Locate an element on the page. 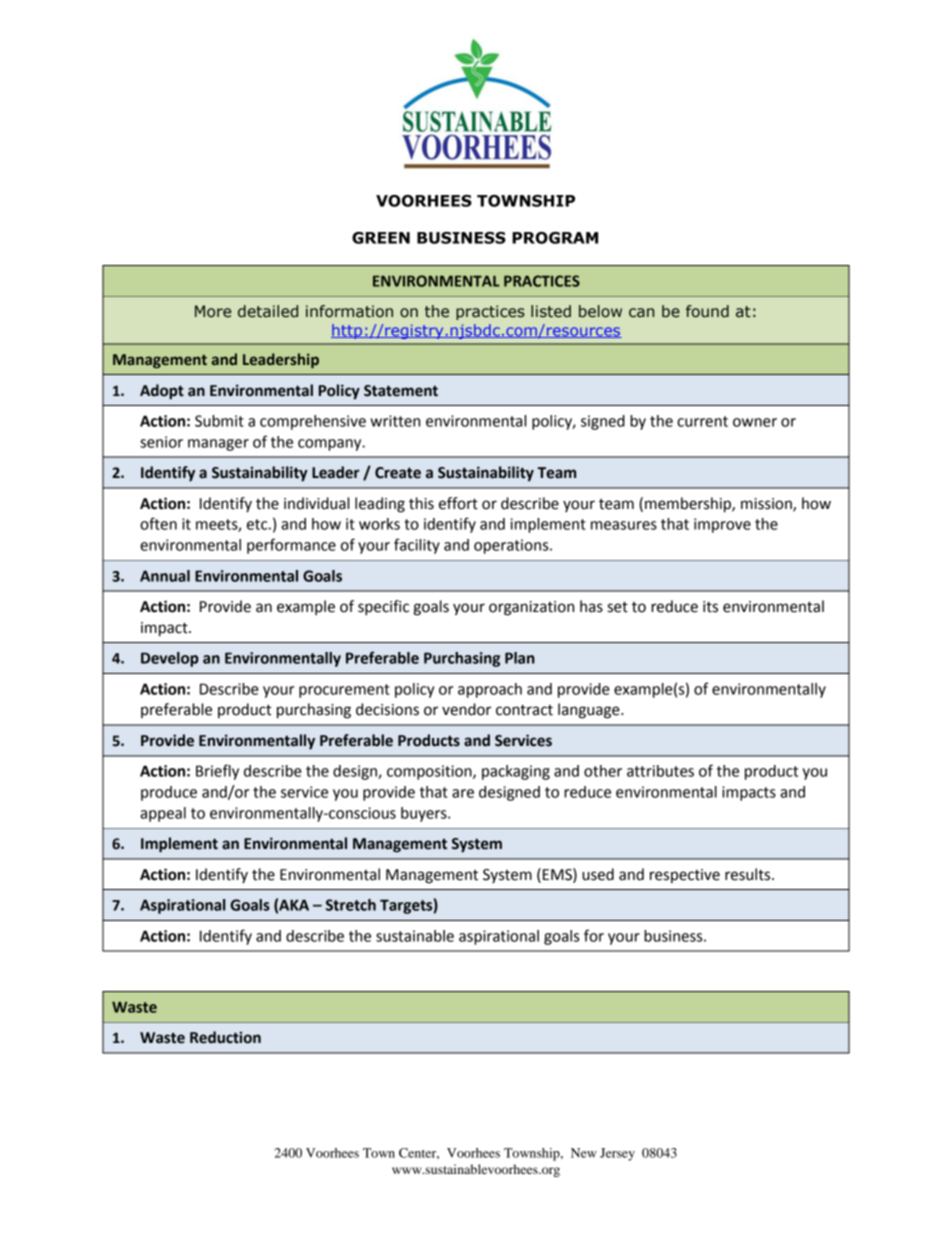 Image resolution: width=952 pixels, height=1233 pixels. GREEN is located at coordinates (381, 238).
